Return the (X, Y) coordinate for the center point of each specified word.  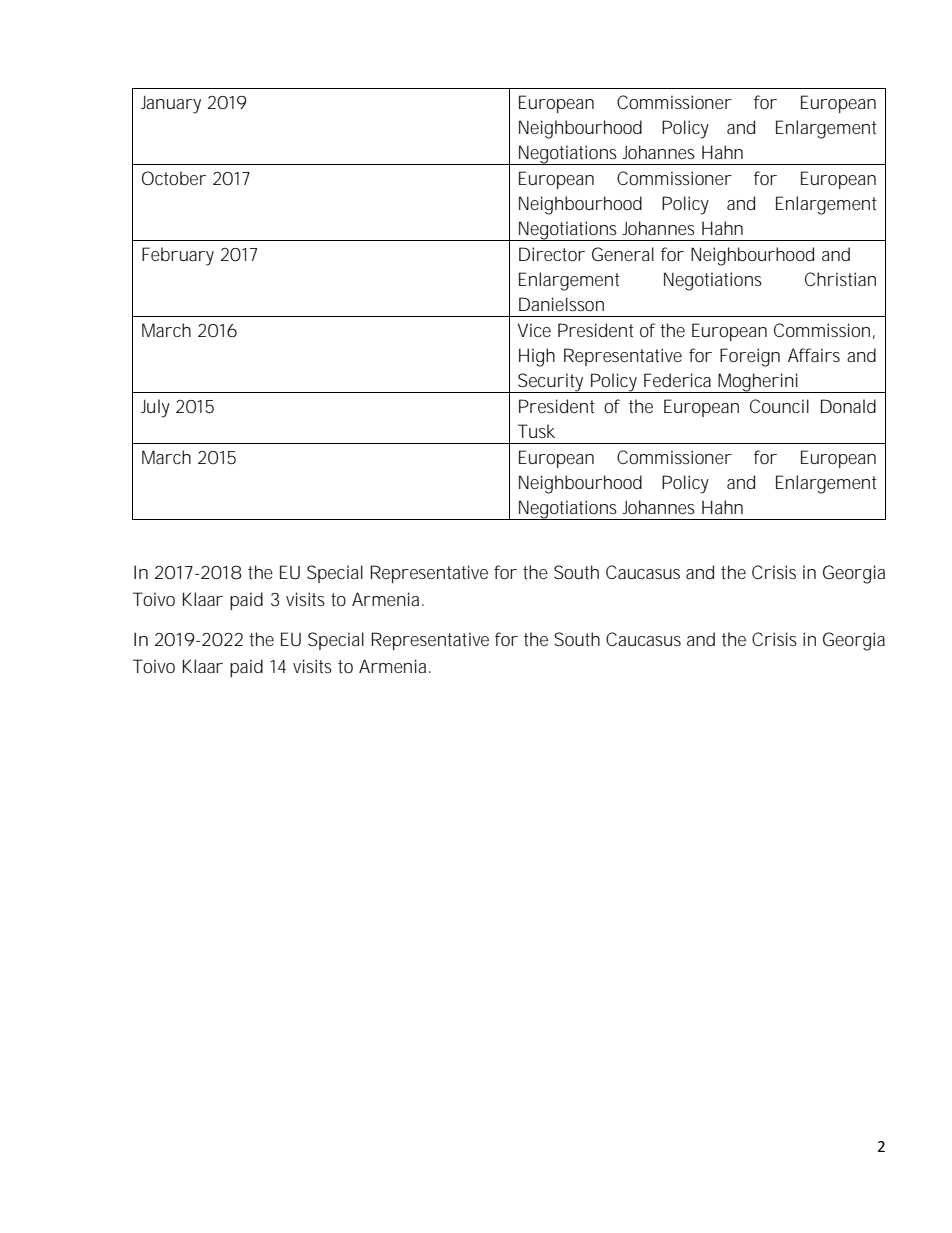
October (174, 178)
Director (552, 254)
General (623, 254)
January (171, 104)
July (155, 408)
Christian (840, 279)
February (178, 256)
